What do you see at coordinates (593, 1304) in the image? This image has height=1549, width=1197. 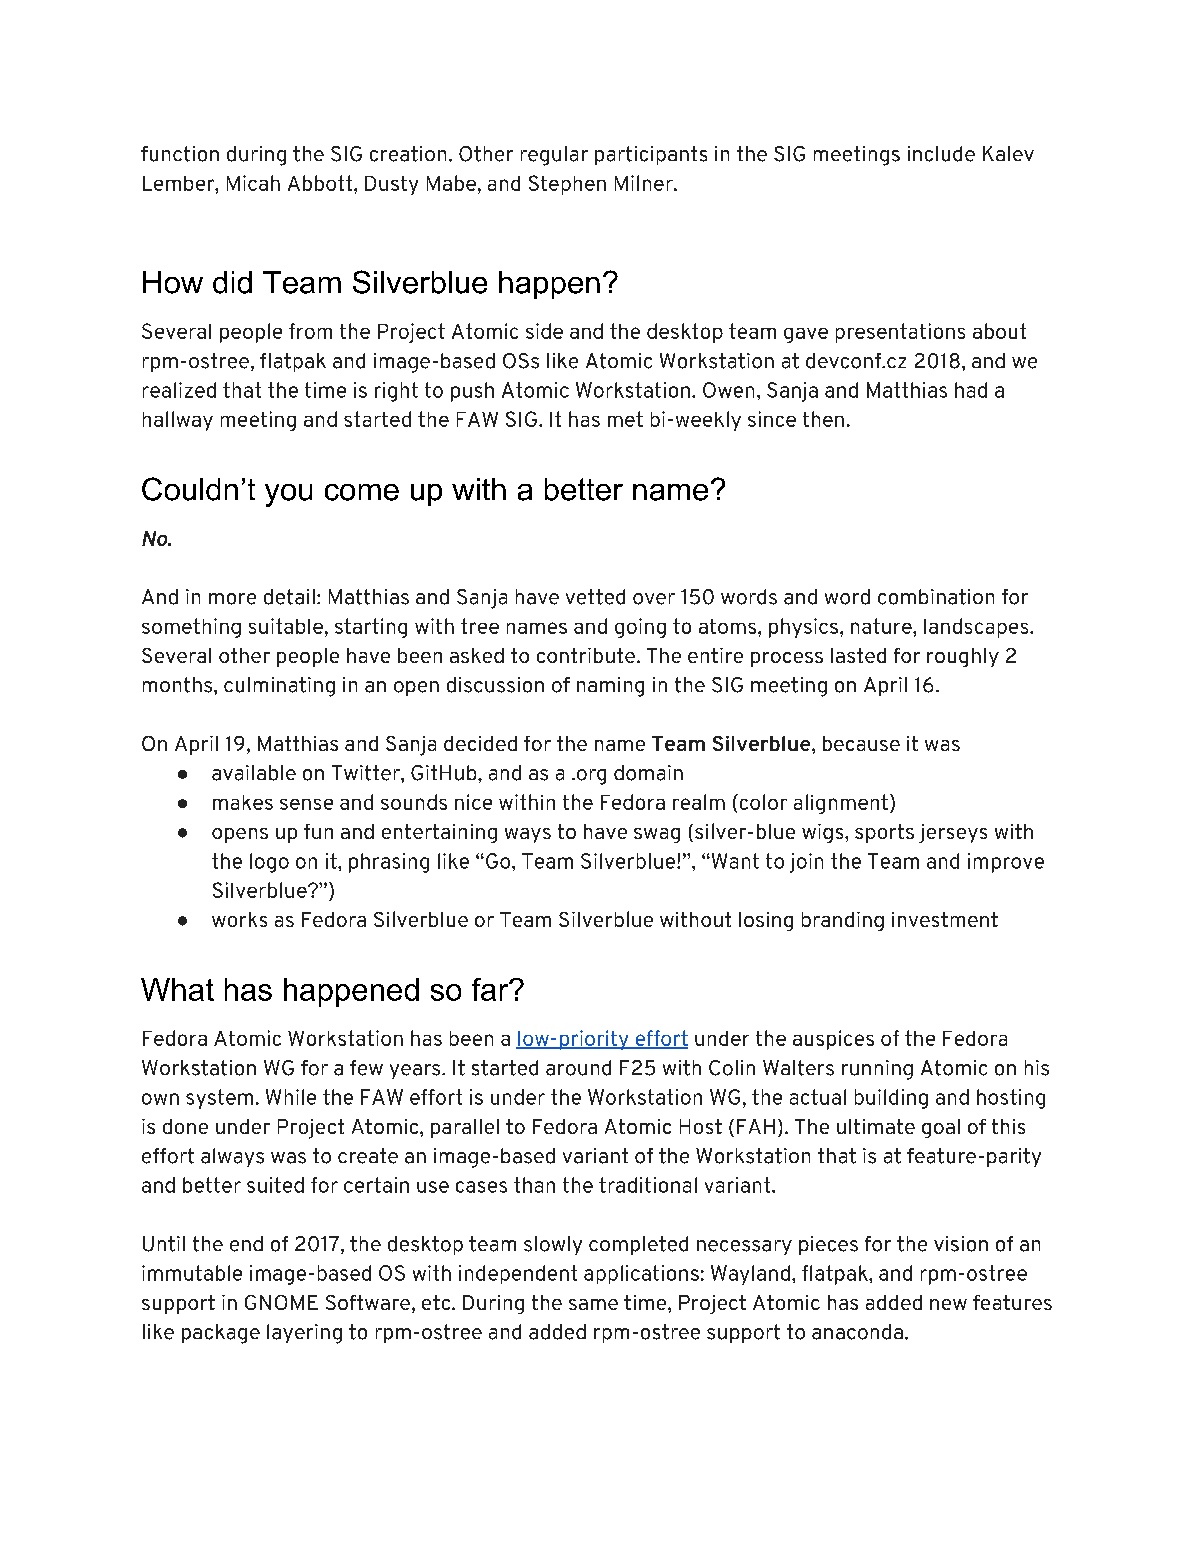 I see `same` at bounding box center [593, 1304].
